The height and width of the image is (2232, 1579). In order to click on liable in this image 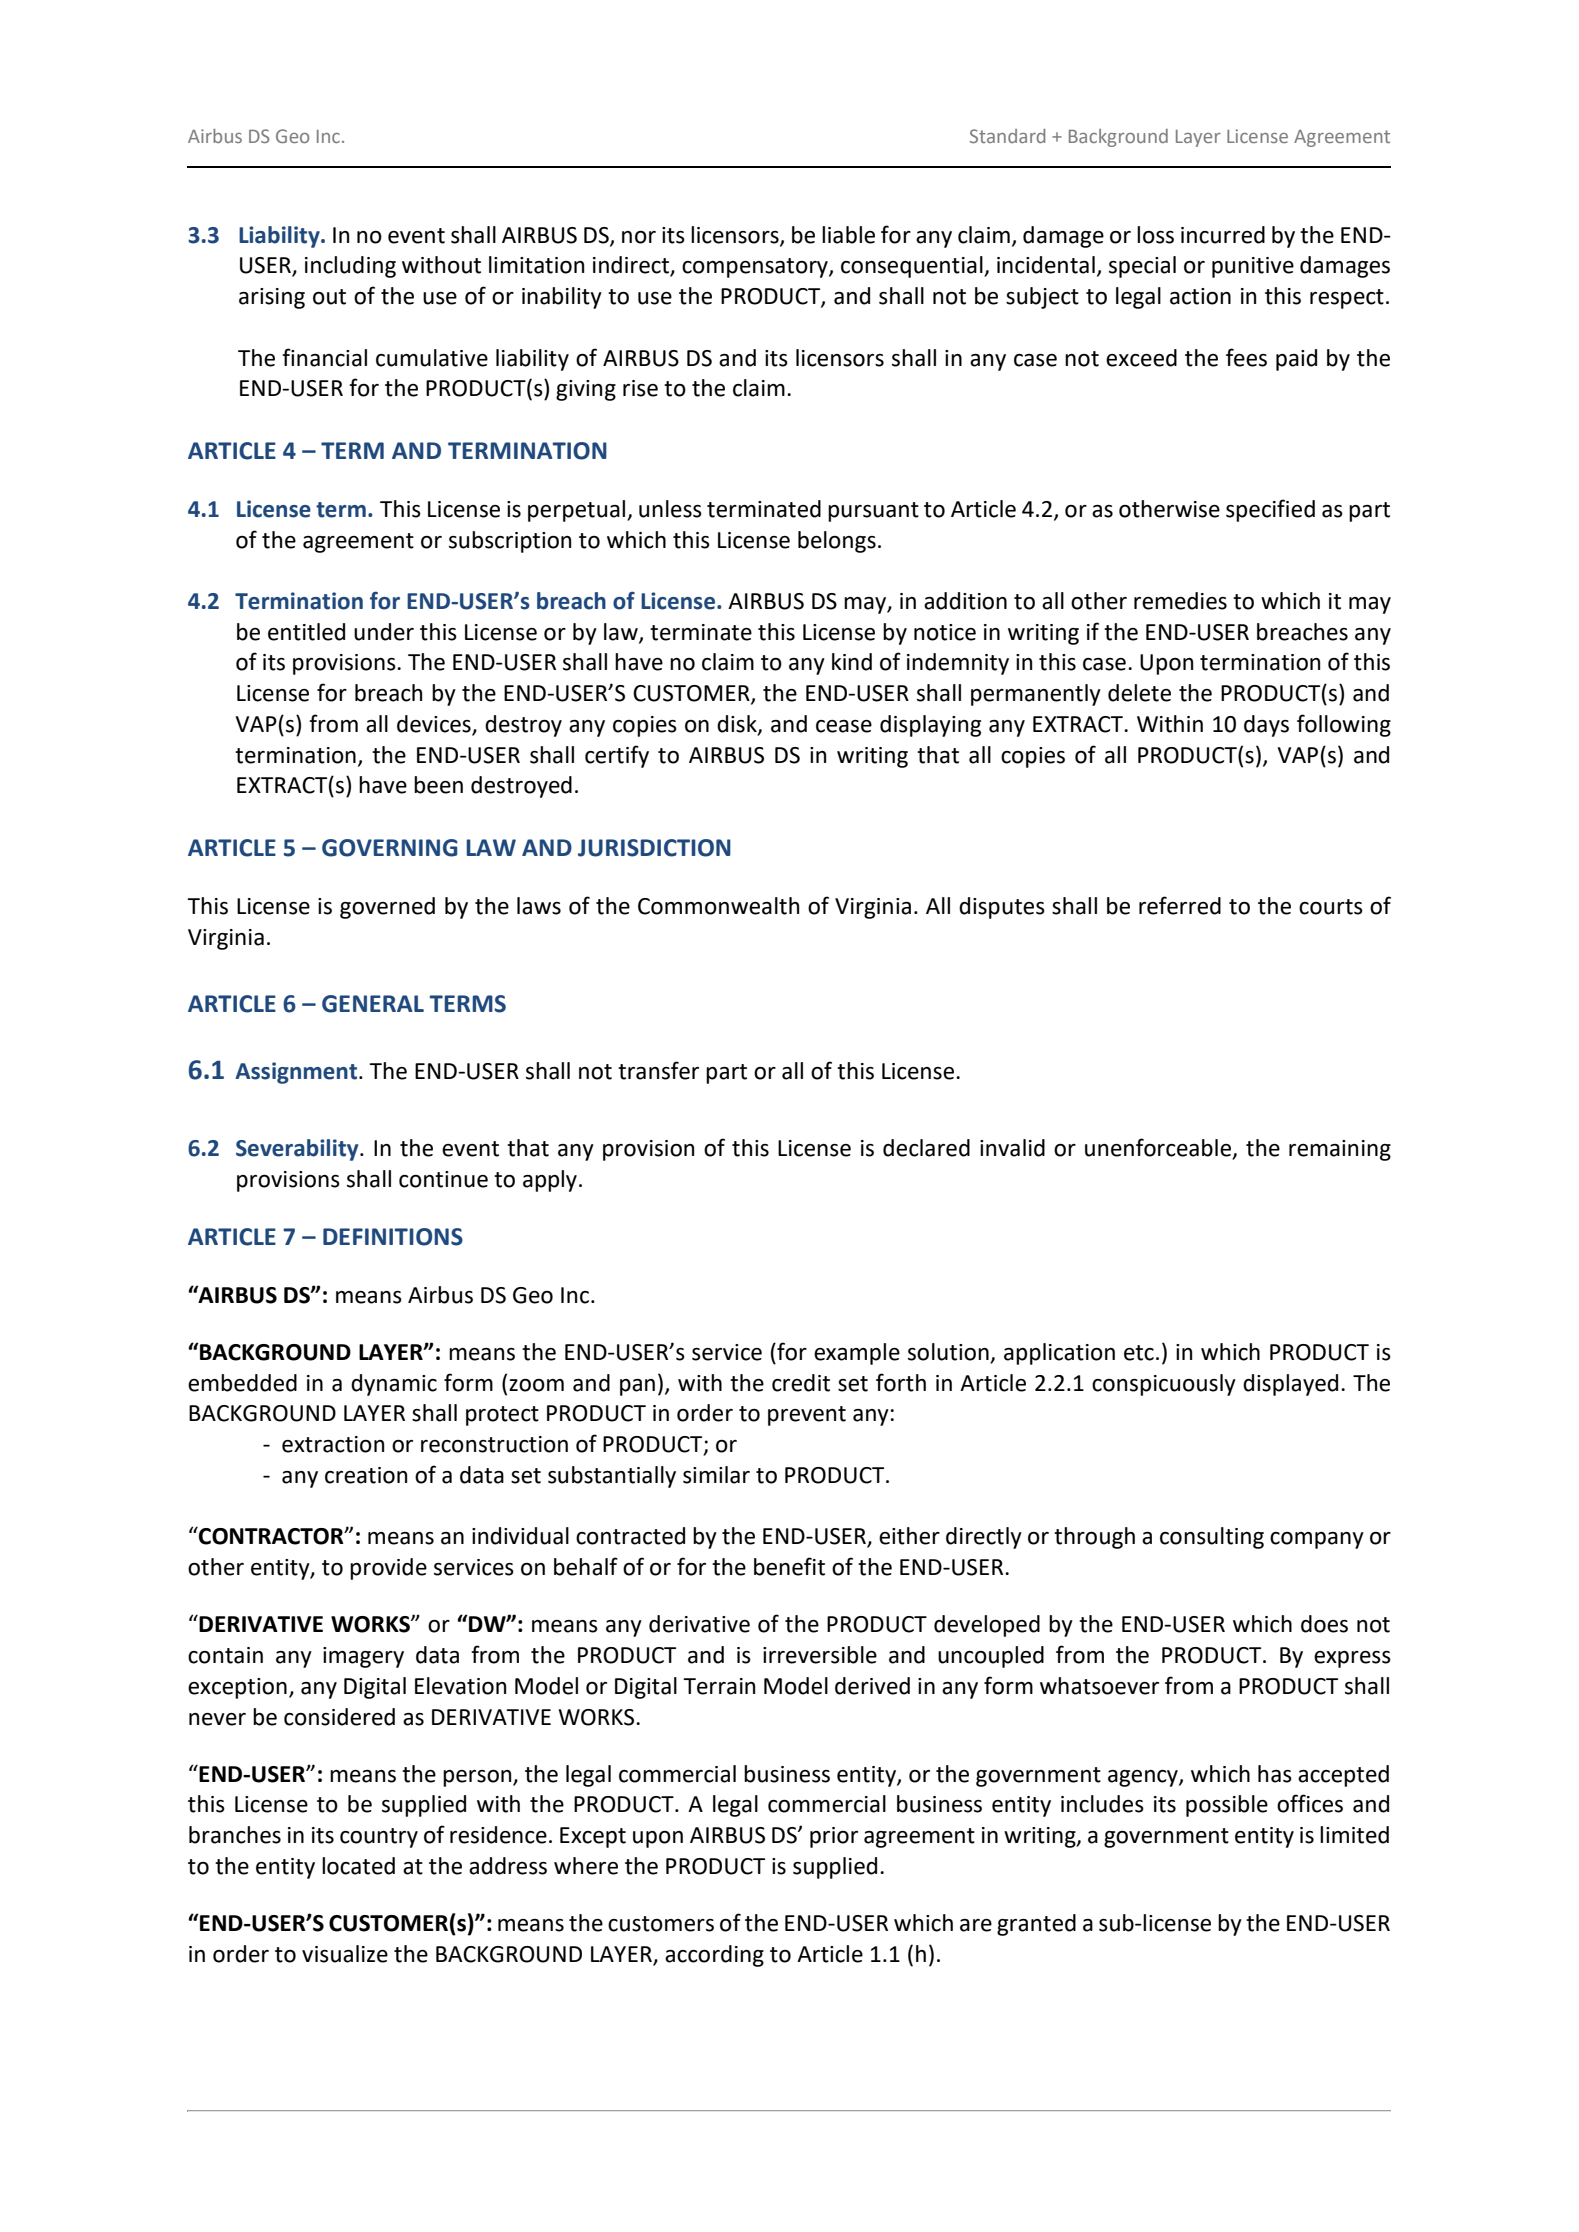, I will do `click(848, 235)`.
